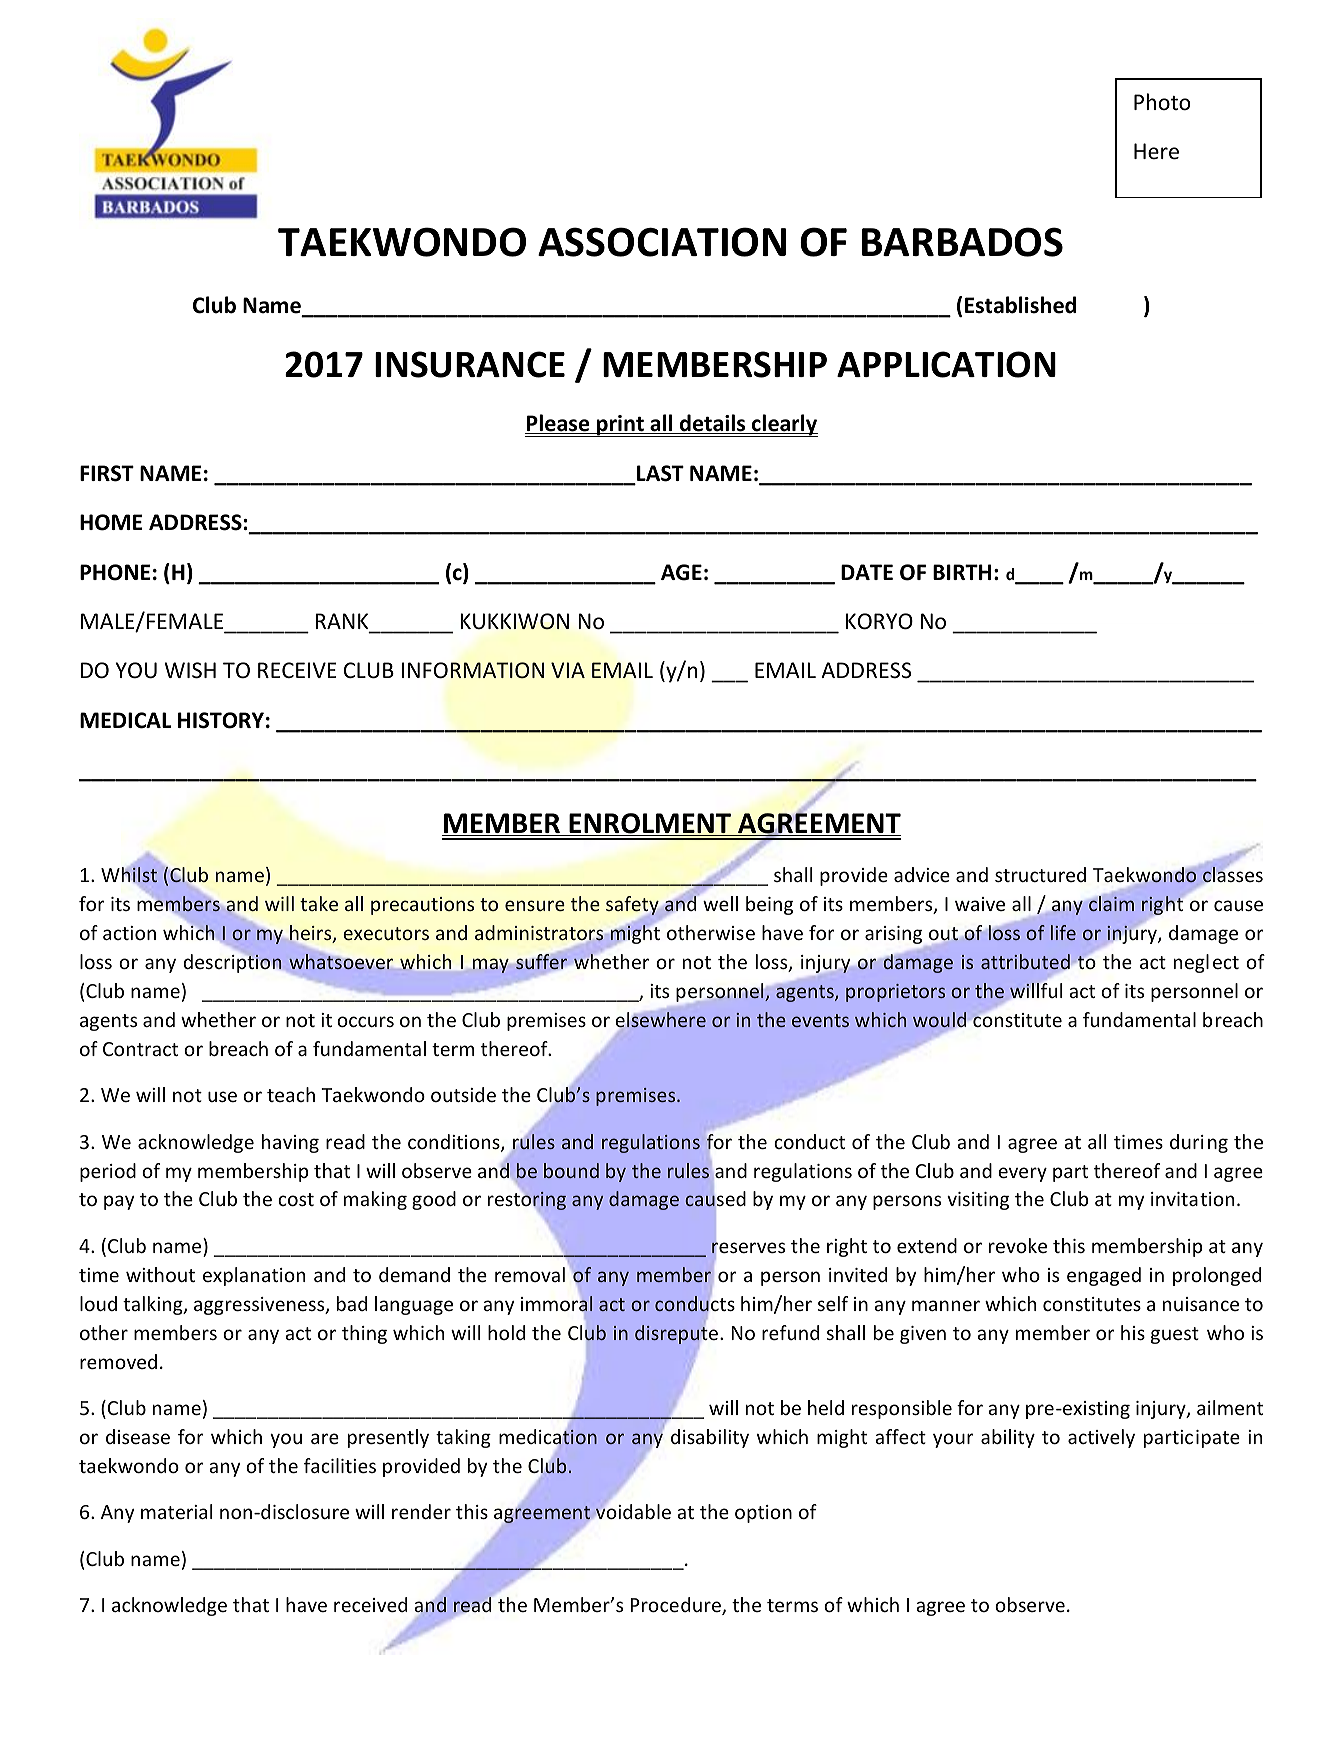 Image resolution: width=1343 pixels, height=1737 pixels. What do you see at coordinates (176, 1511) in the document?
I see `material` at bounding box center [176, 1511].
